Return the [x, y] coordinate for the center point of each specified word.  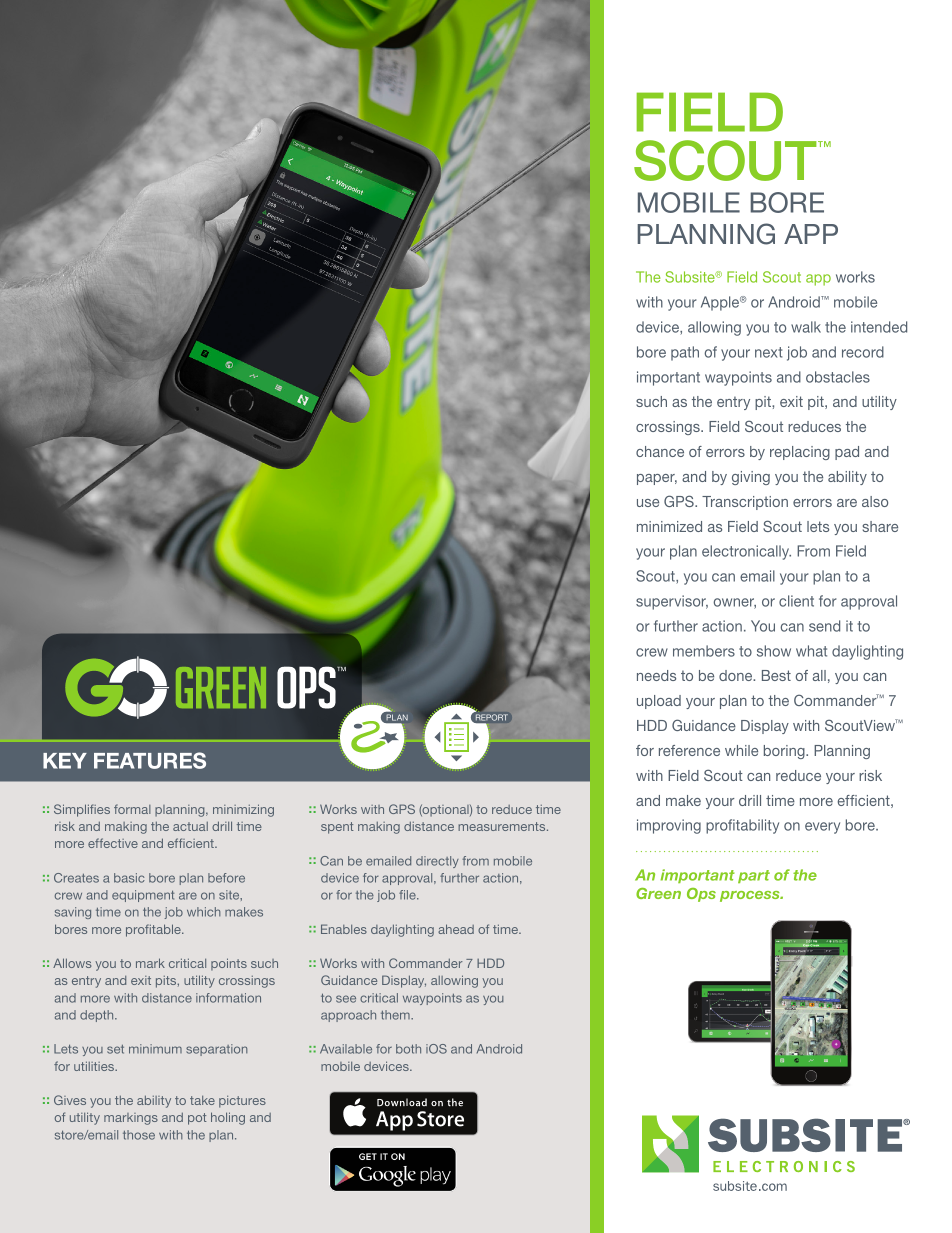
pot [197, 1119]
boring [785, 752]
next [769, 352]
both [408, 1049]
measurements [503, 826]
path [685, 353]
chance [660, 451]
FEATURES [150, 760]
